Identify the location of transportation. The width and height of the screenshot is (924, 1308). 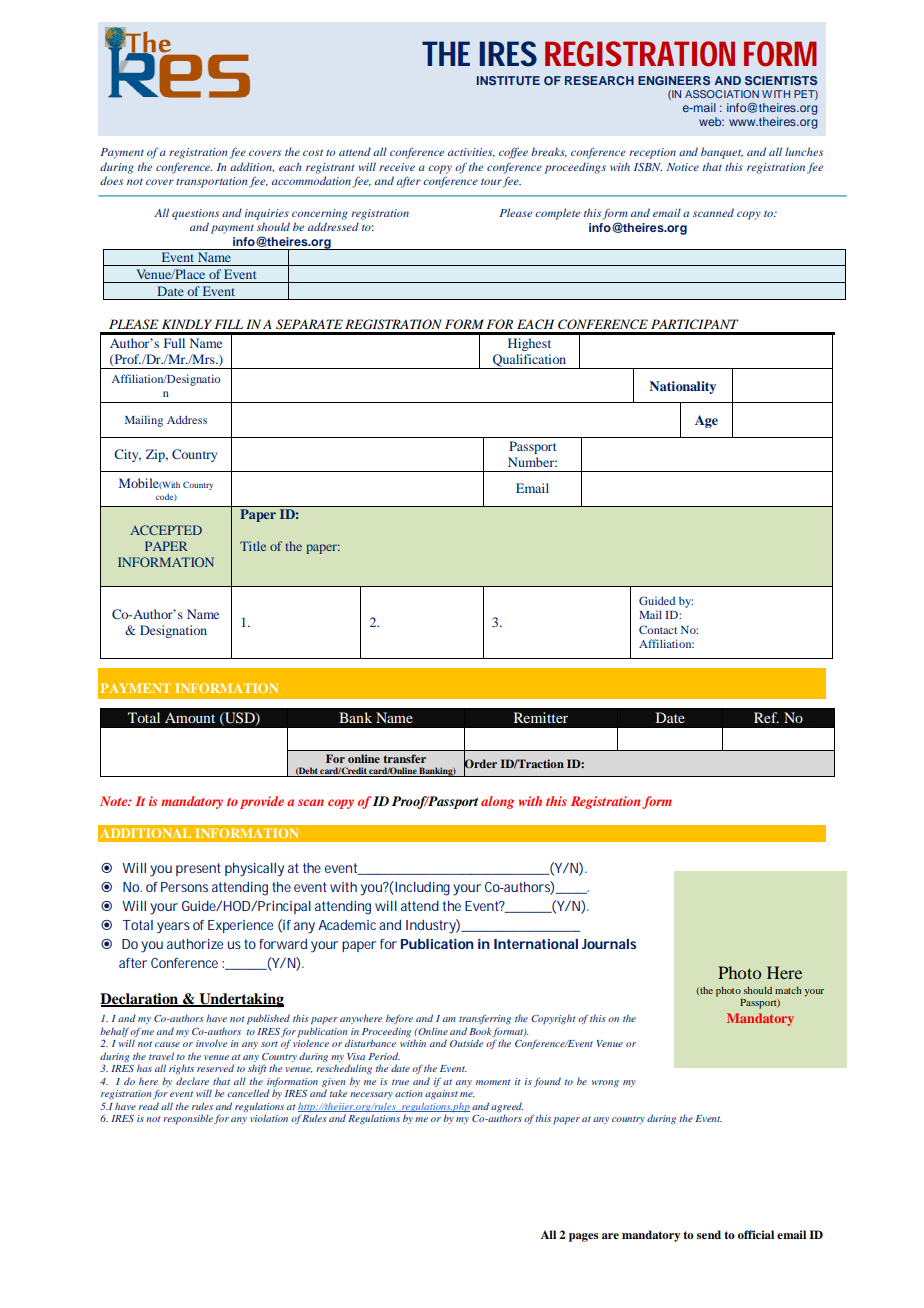
(213, 182).
